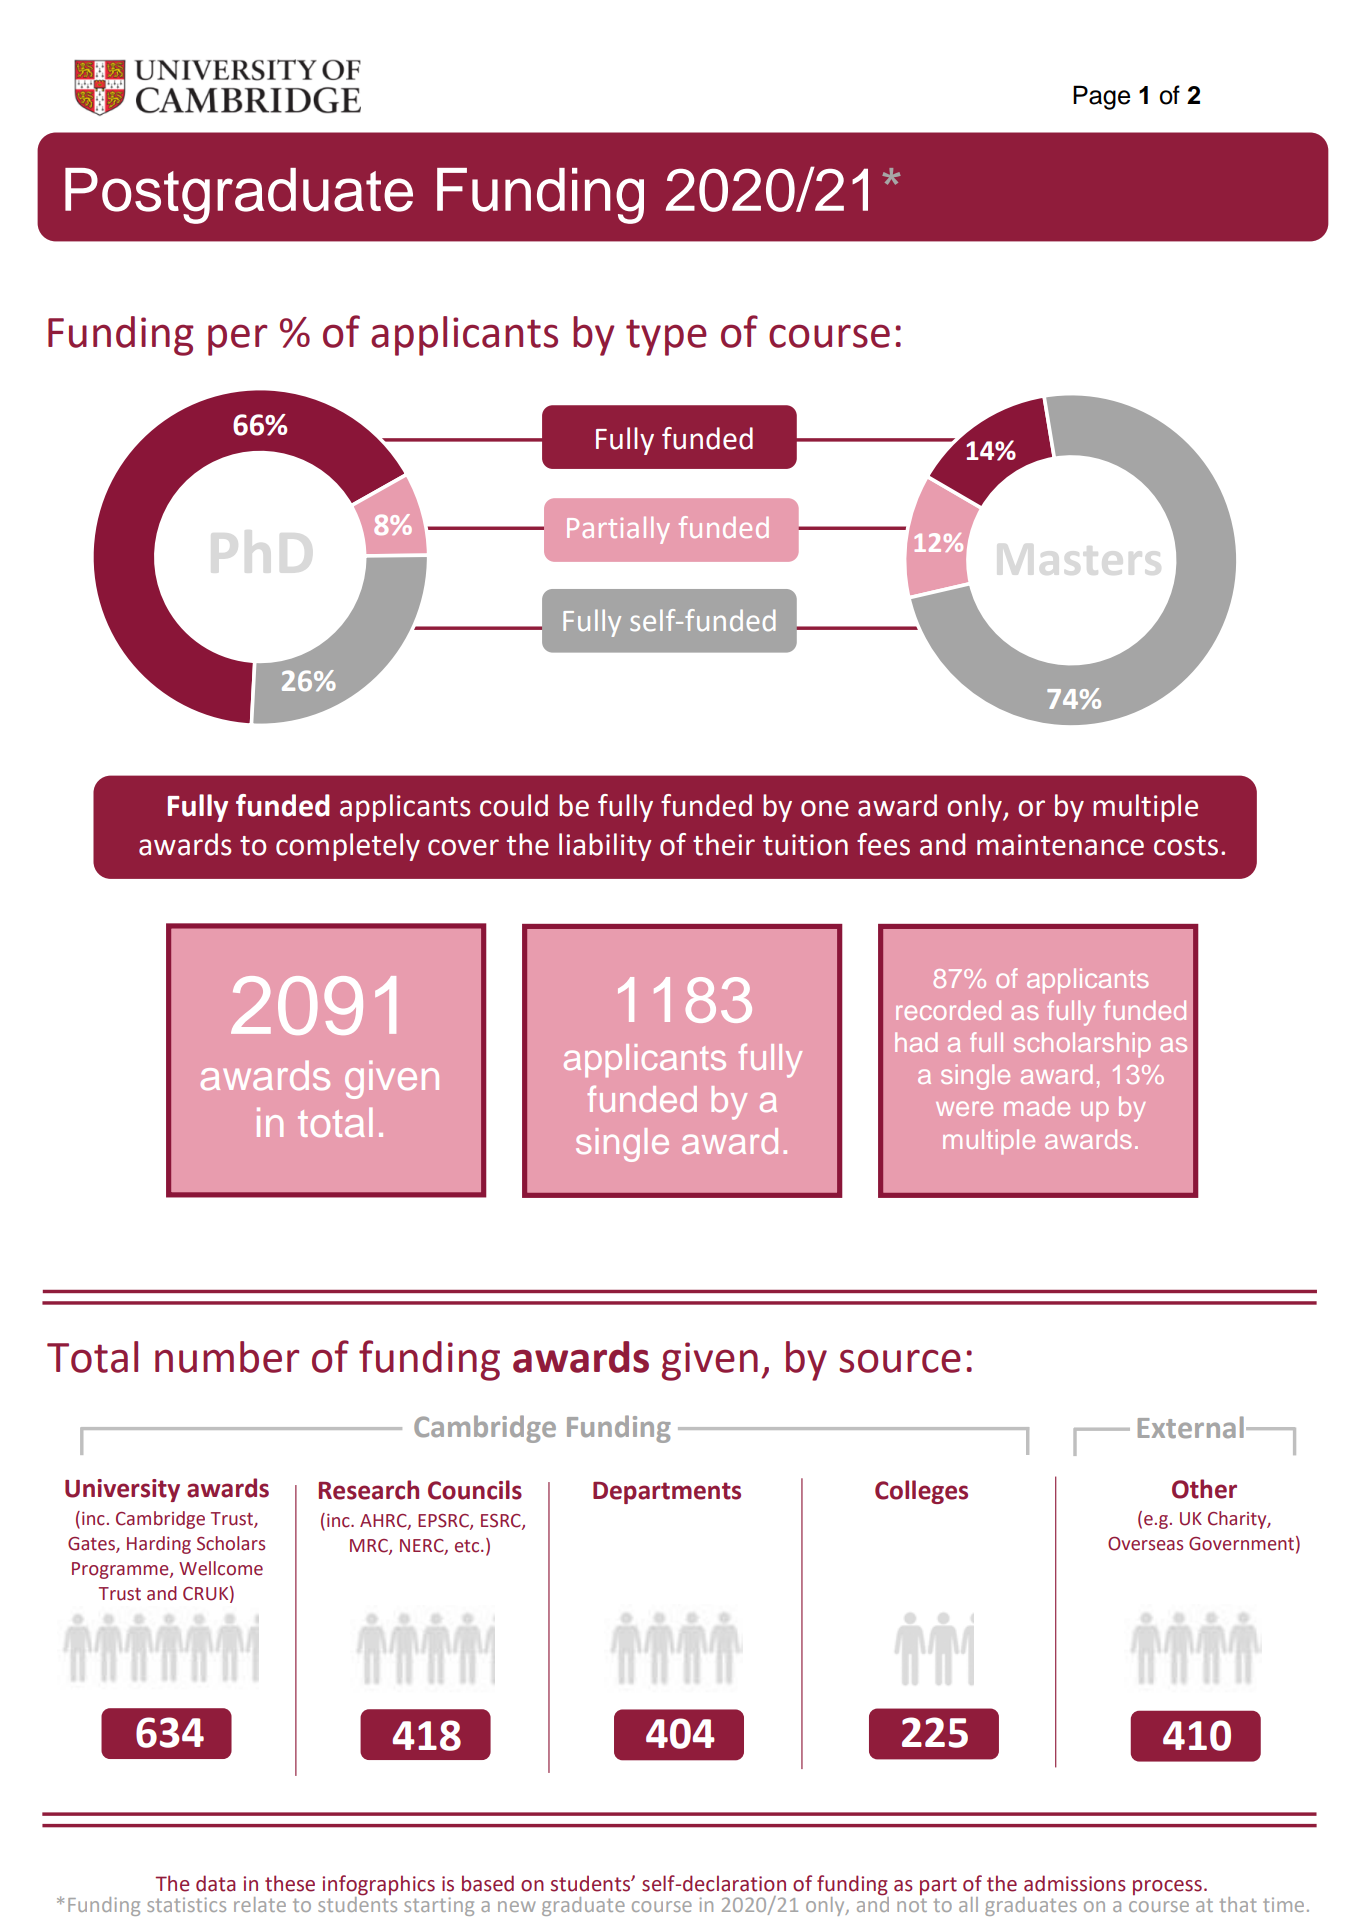 The width and height of the screenshot is (1366, 1932). What do you see at coordinates (237, 340) in the screenshot?
I see `per` at bounding box center [237, 340].
